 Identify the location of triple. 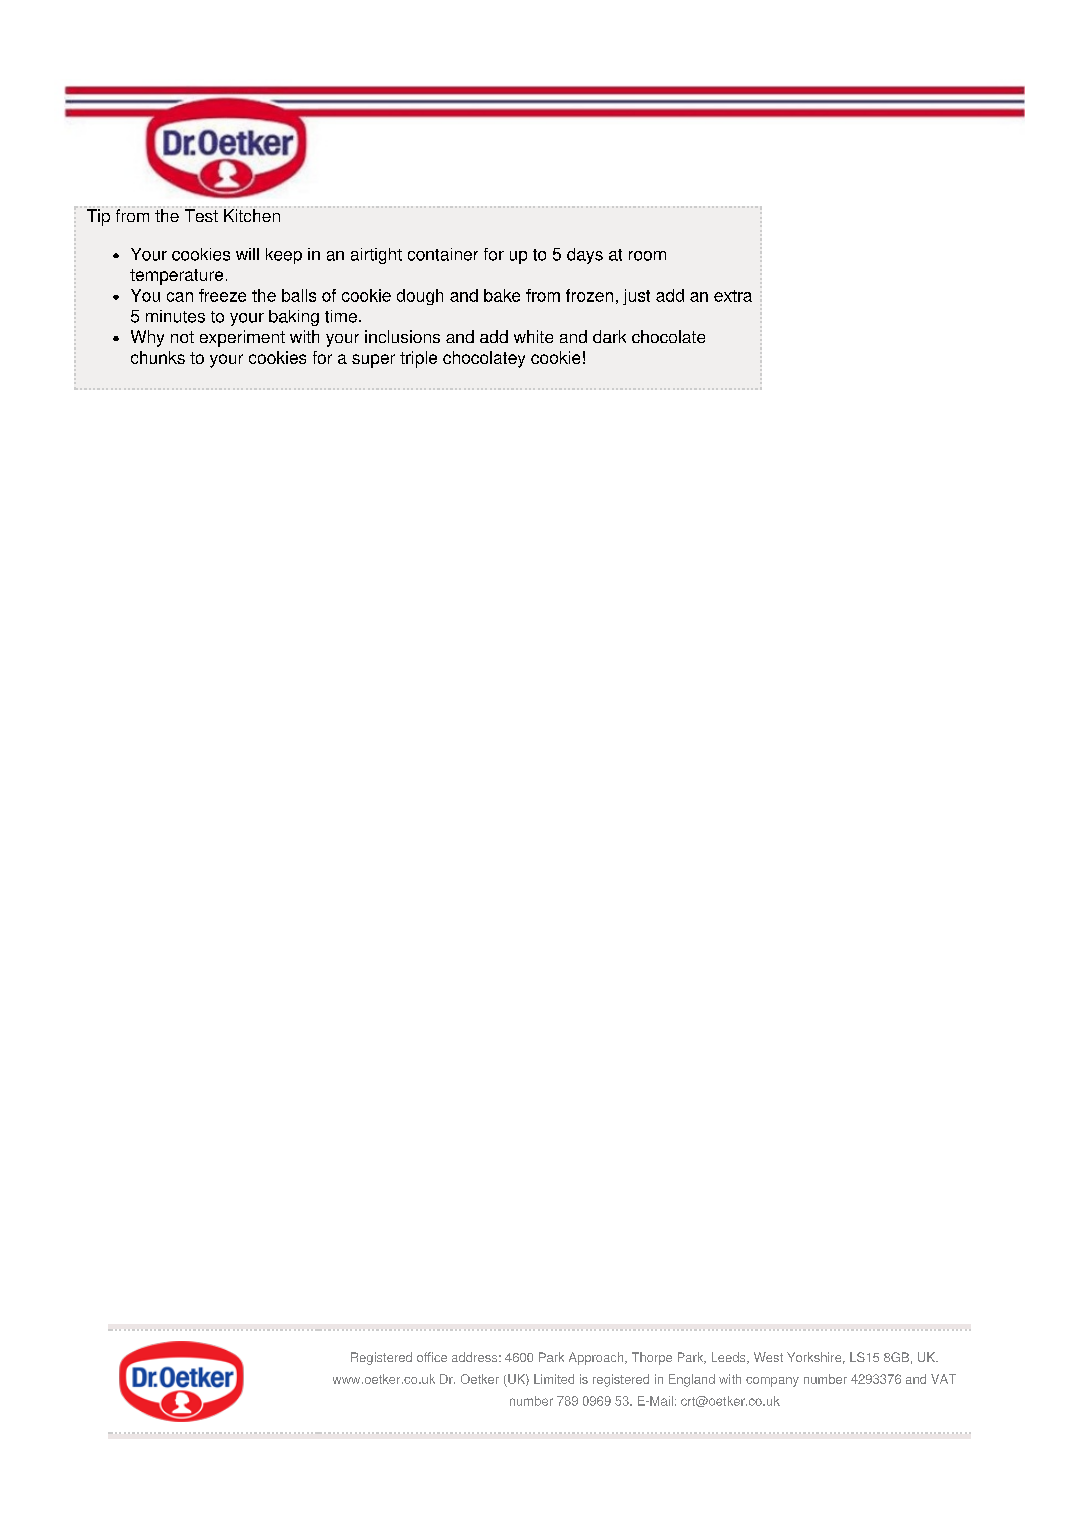
(418, 359).
